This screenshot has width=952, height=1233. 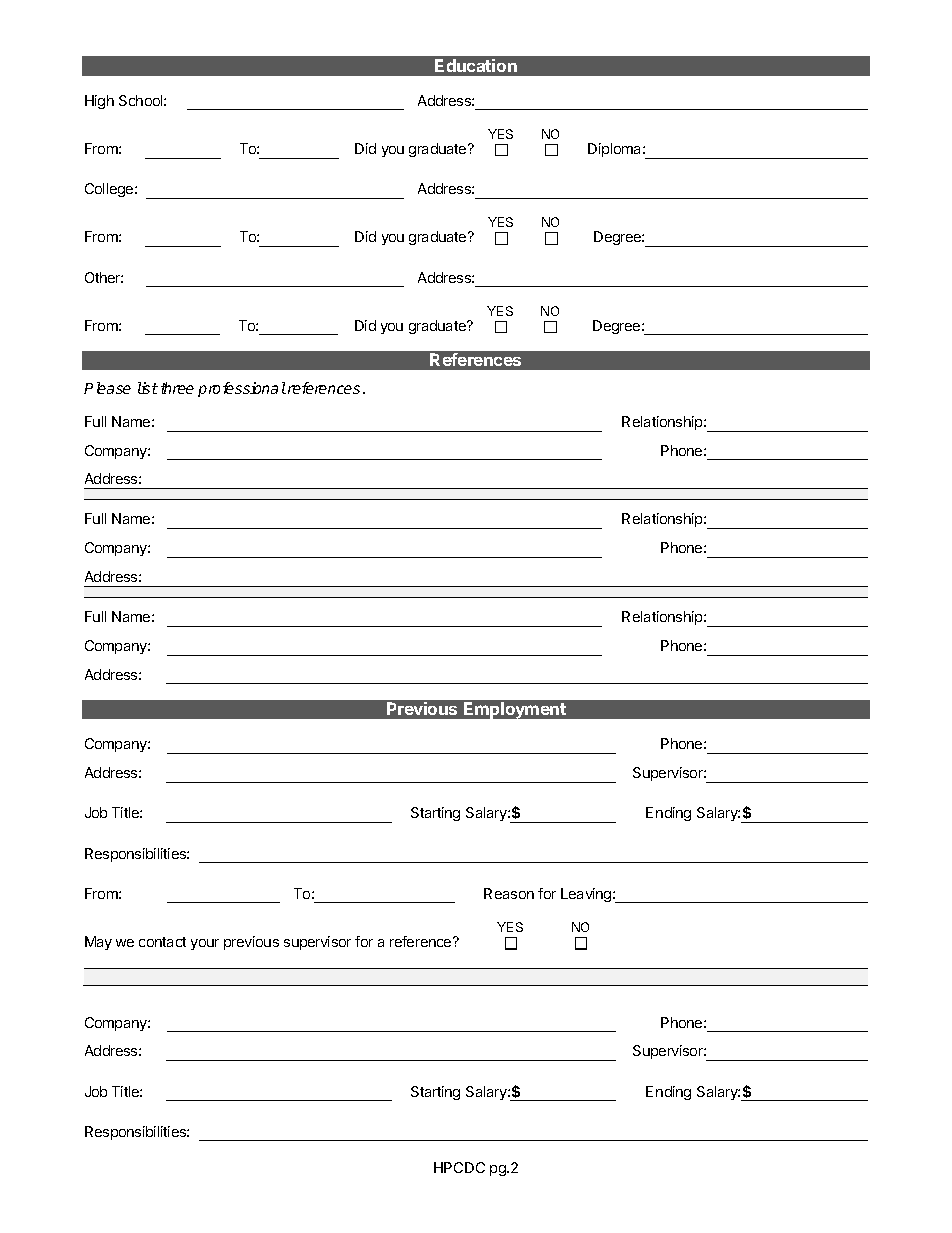 I want to click on Reason, so click(x=509, y=893).
